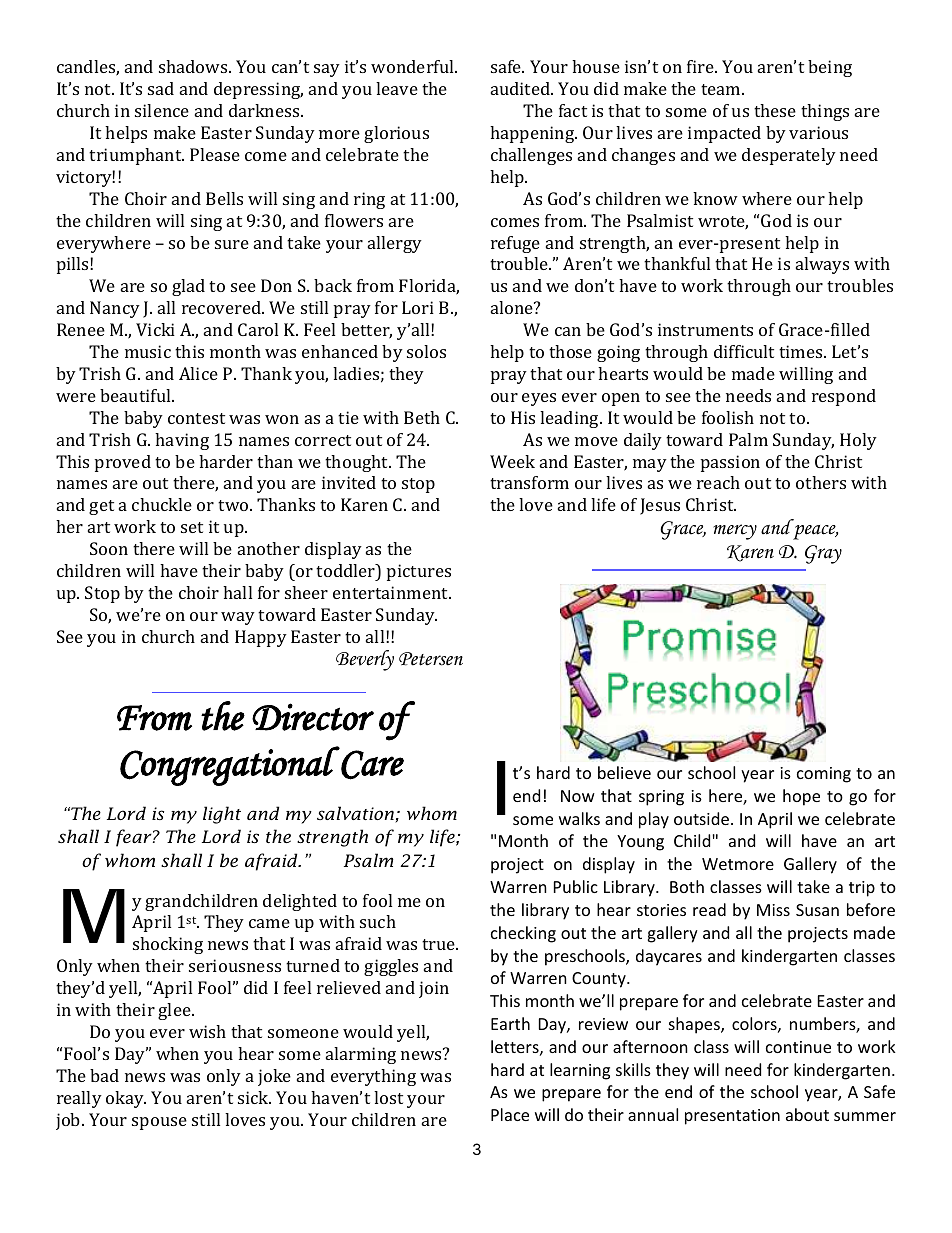 This screenshot has height=1233, width=952. I want to click on Soon, so click(109, 548).
